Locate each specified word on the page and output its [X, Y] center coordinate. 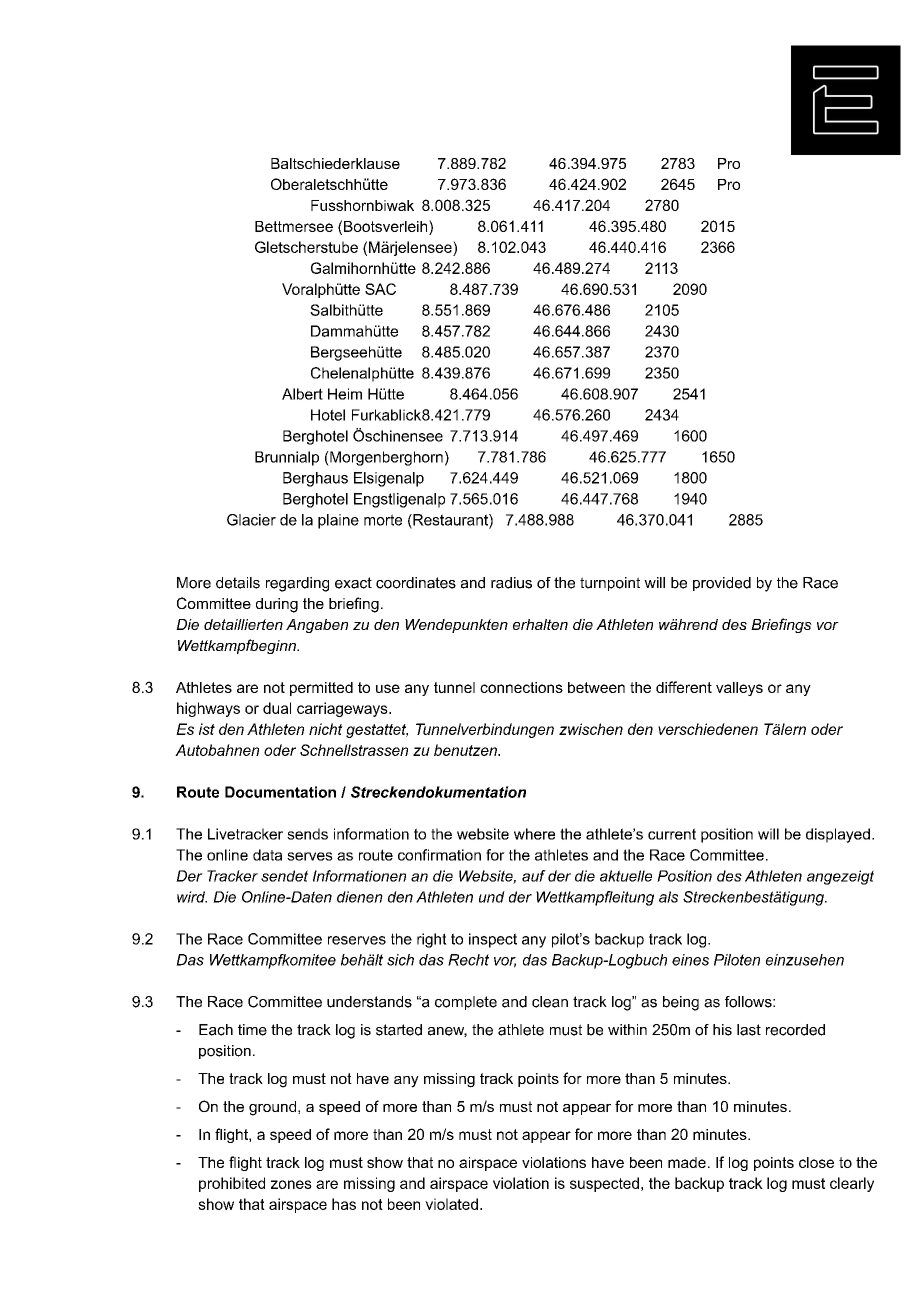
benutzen [466, 750]
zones [291, 1184]
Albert [302, 394]
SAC [380, 289]
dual [277, 708]
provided [722, 584]
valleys [739, 689]
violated [451, 1204]
